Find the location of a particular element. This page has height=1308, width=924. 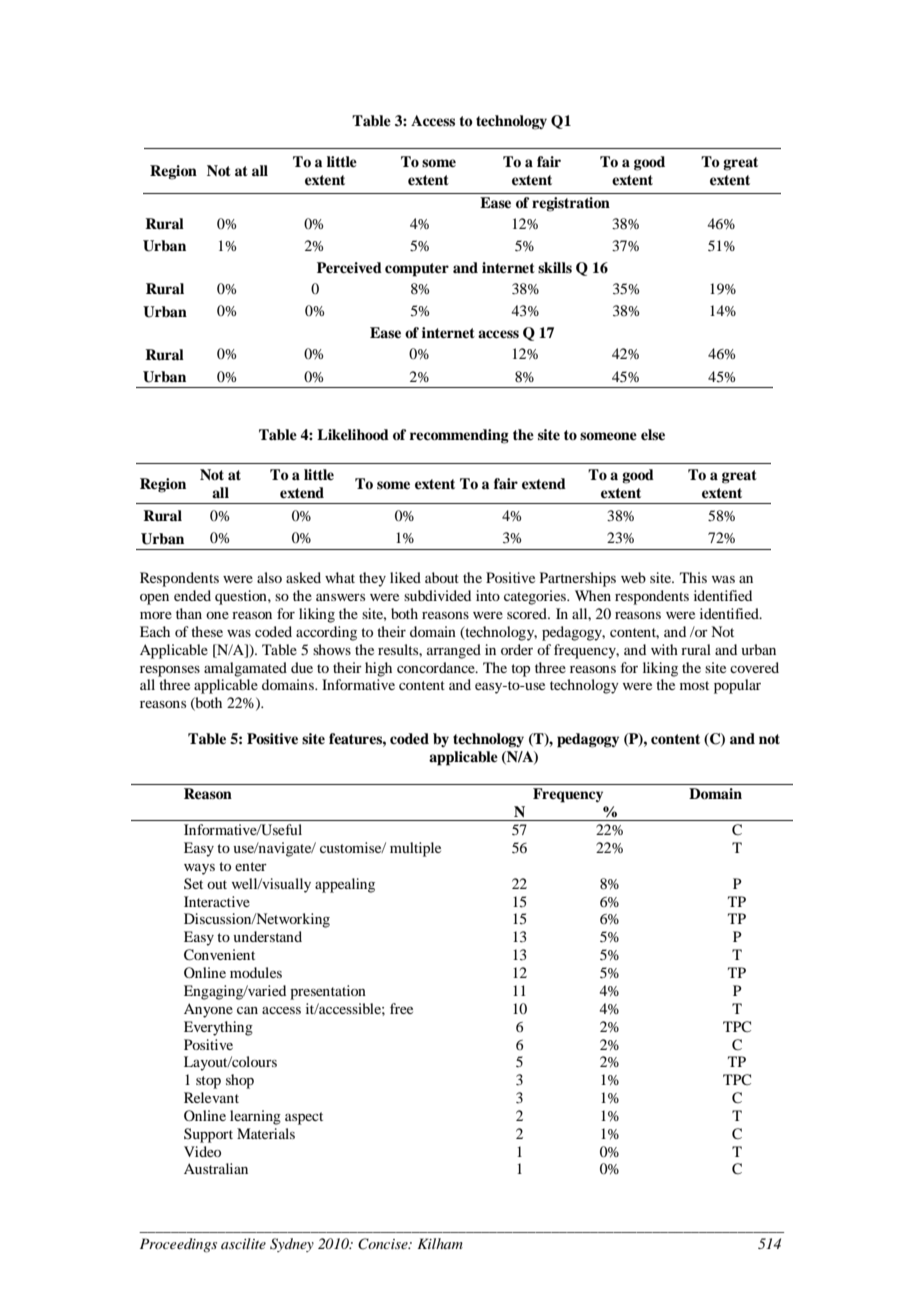

Concise is located at coordinates (384, 1244).
